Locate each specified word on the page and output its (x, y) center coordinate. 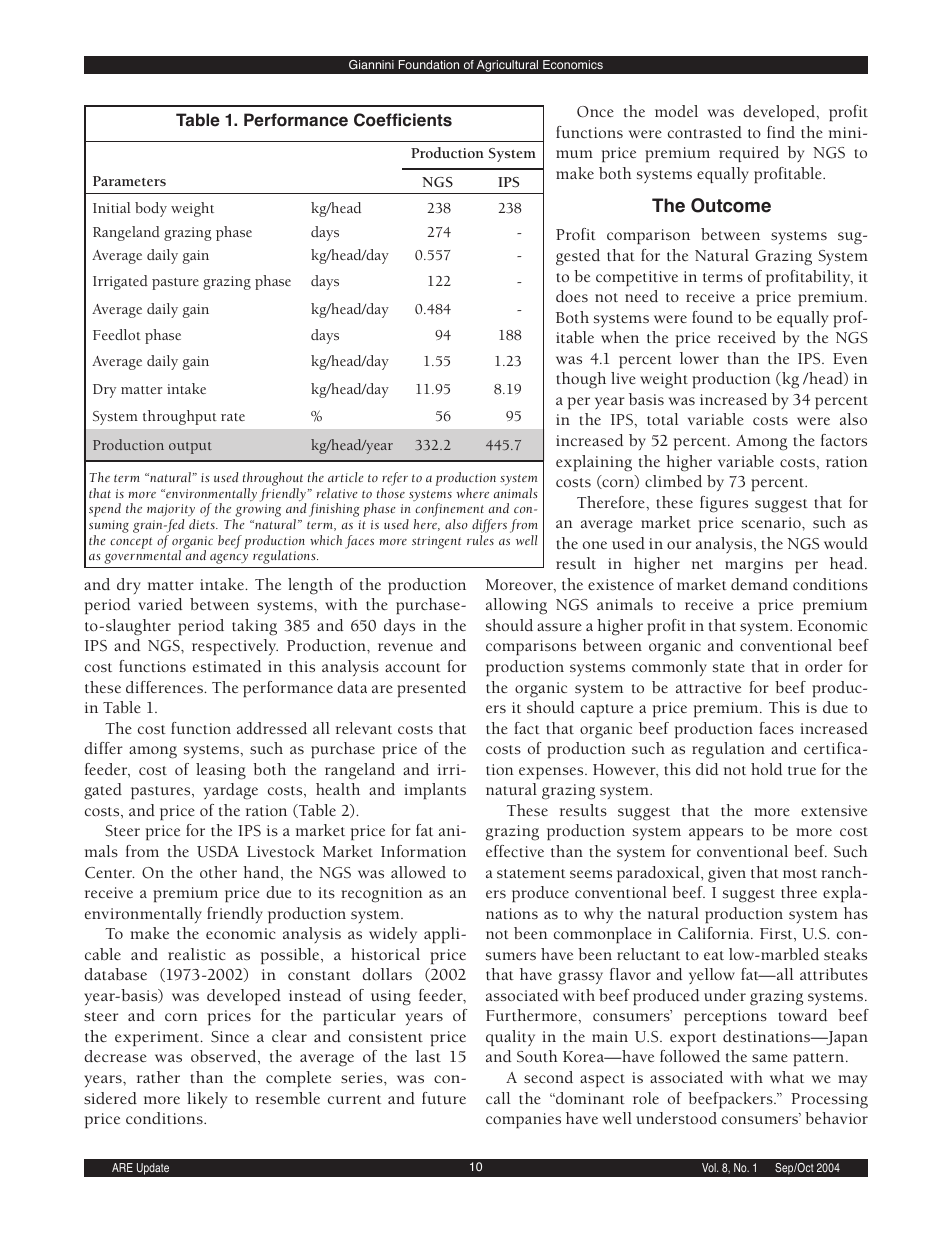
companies (523, 1120)
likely (207, 1100)
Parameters (129, 181)
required (749, 154)
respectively (235, 647)
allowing (516, 606)
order (824, 666)
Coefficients (403, 120)
